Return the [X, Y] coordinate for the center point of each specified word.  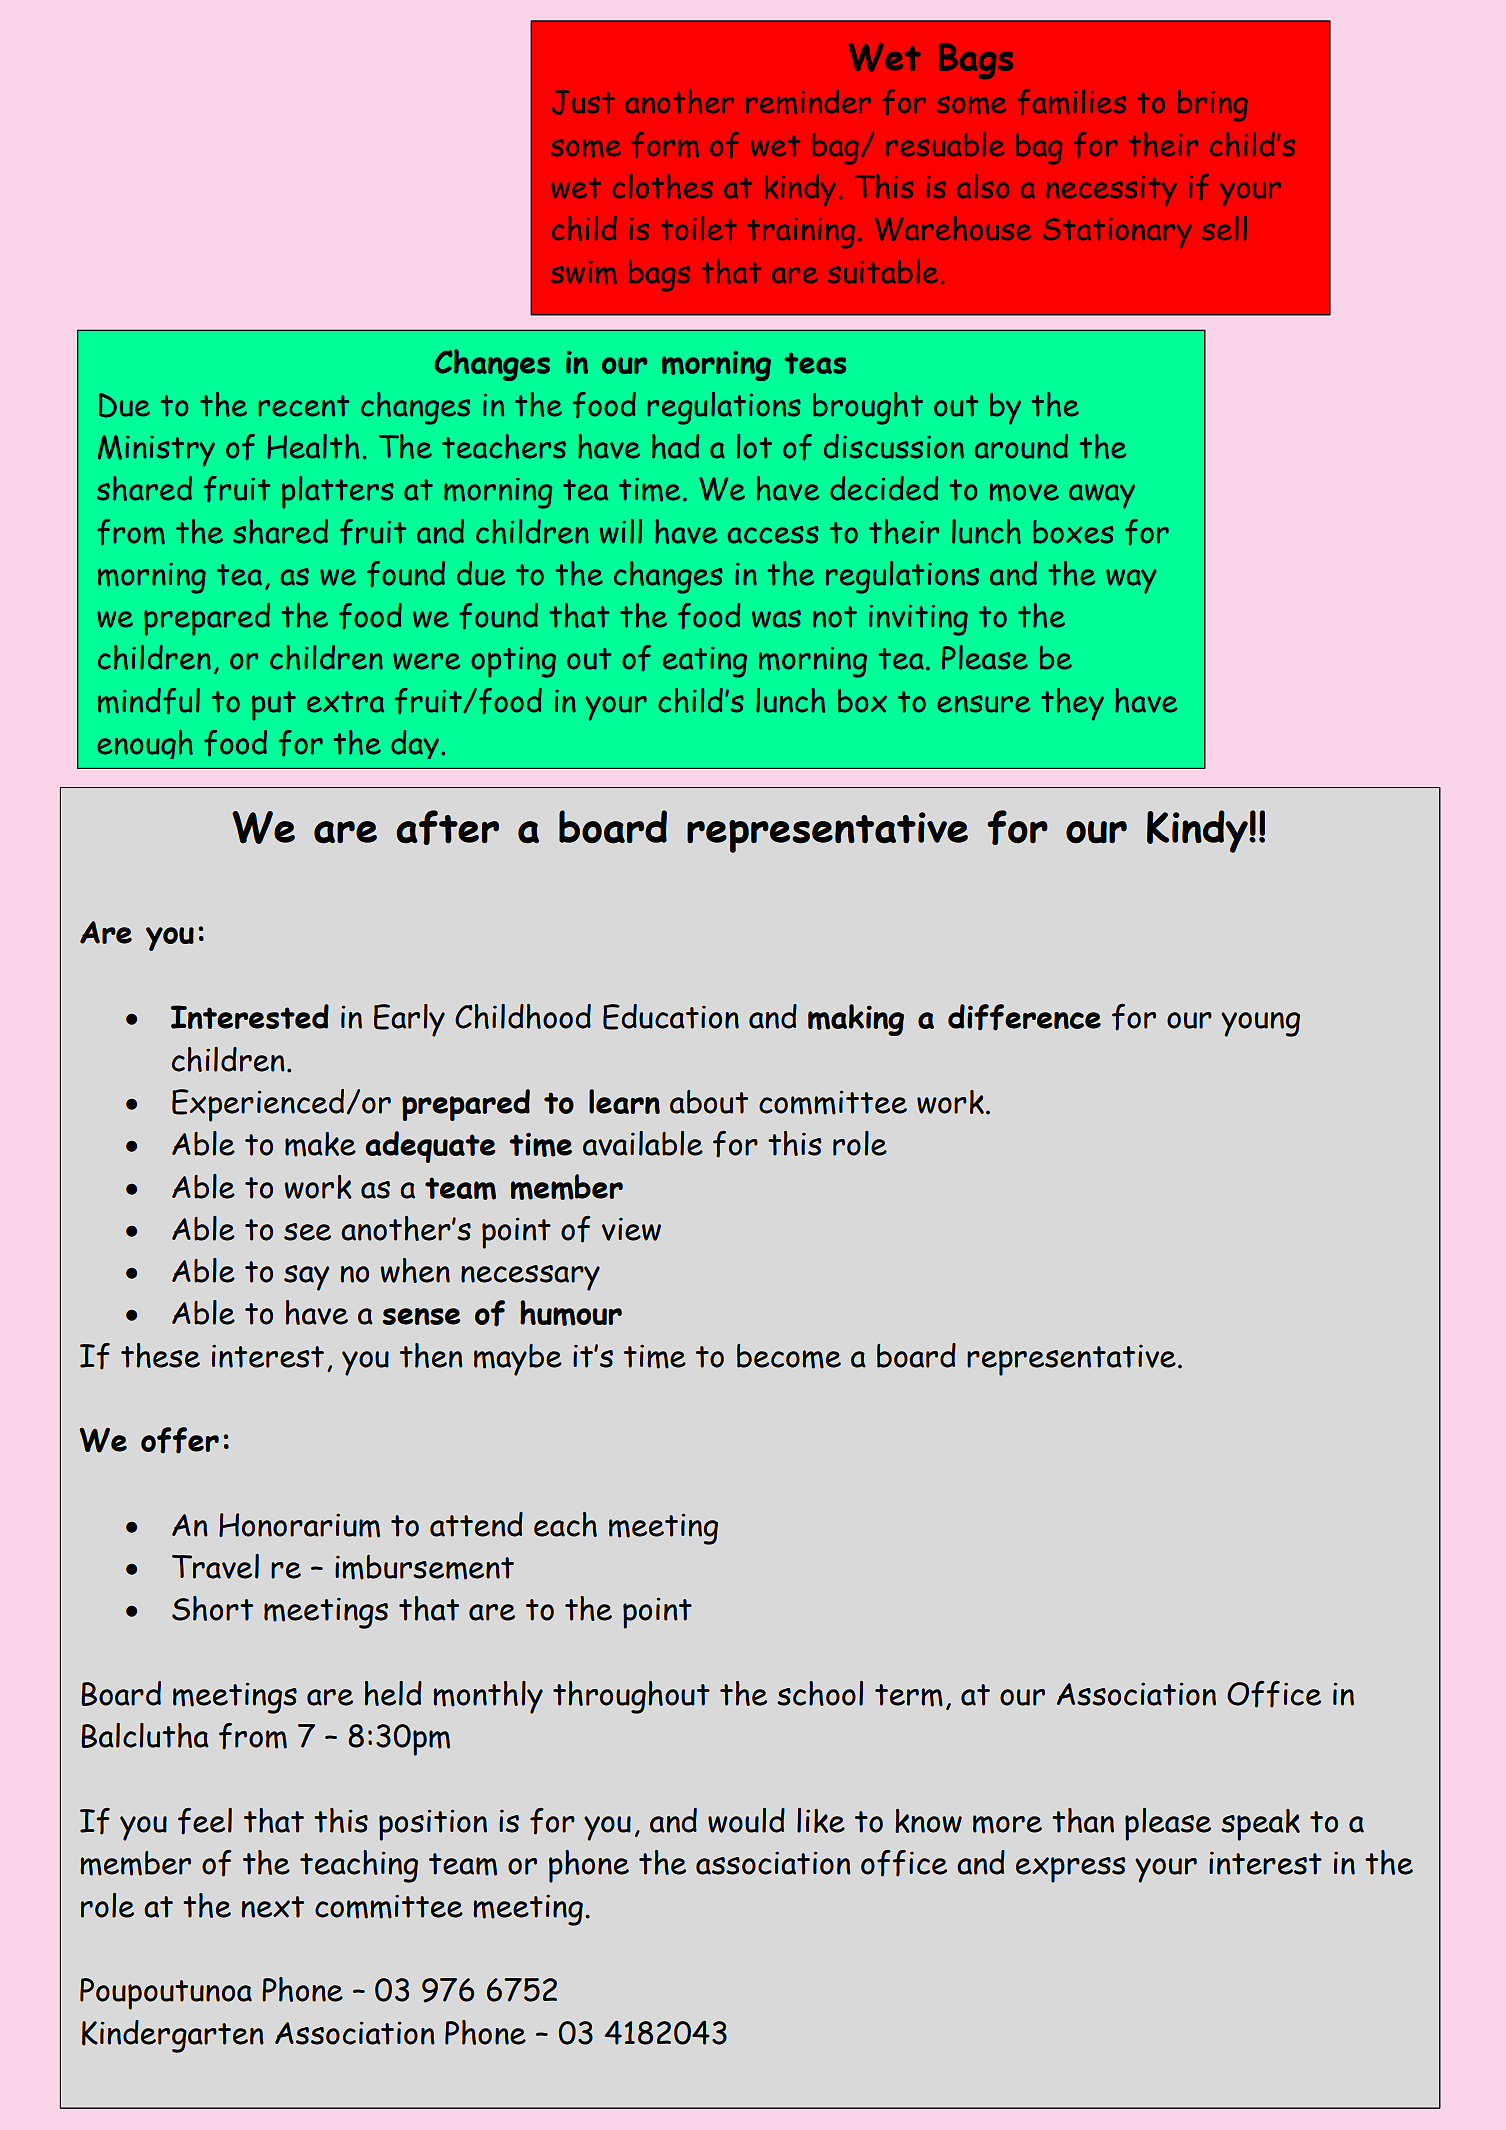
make [320, 1144]
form [665, 145]
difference [1024, 1017]
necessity [1112, 191]
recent [303, 406]
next [272, 1907]
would [746, 1820]
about [709, 1102]
